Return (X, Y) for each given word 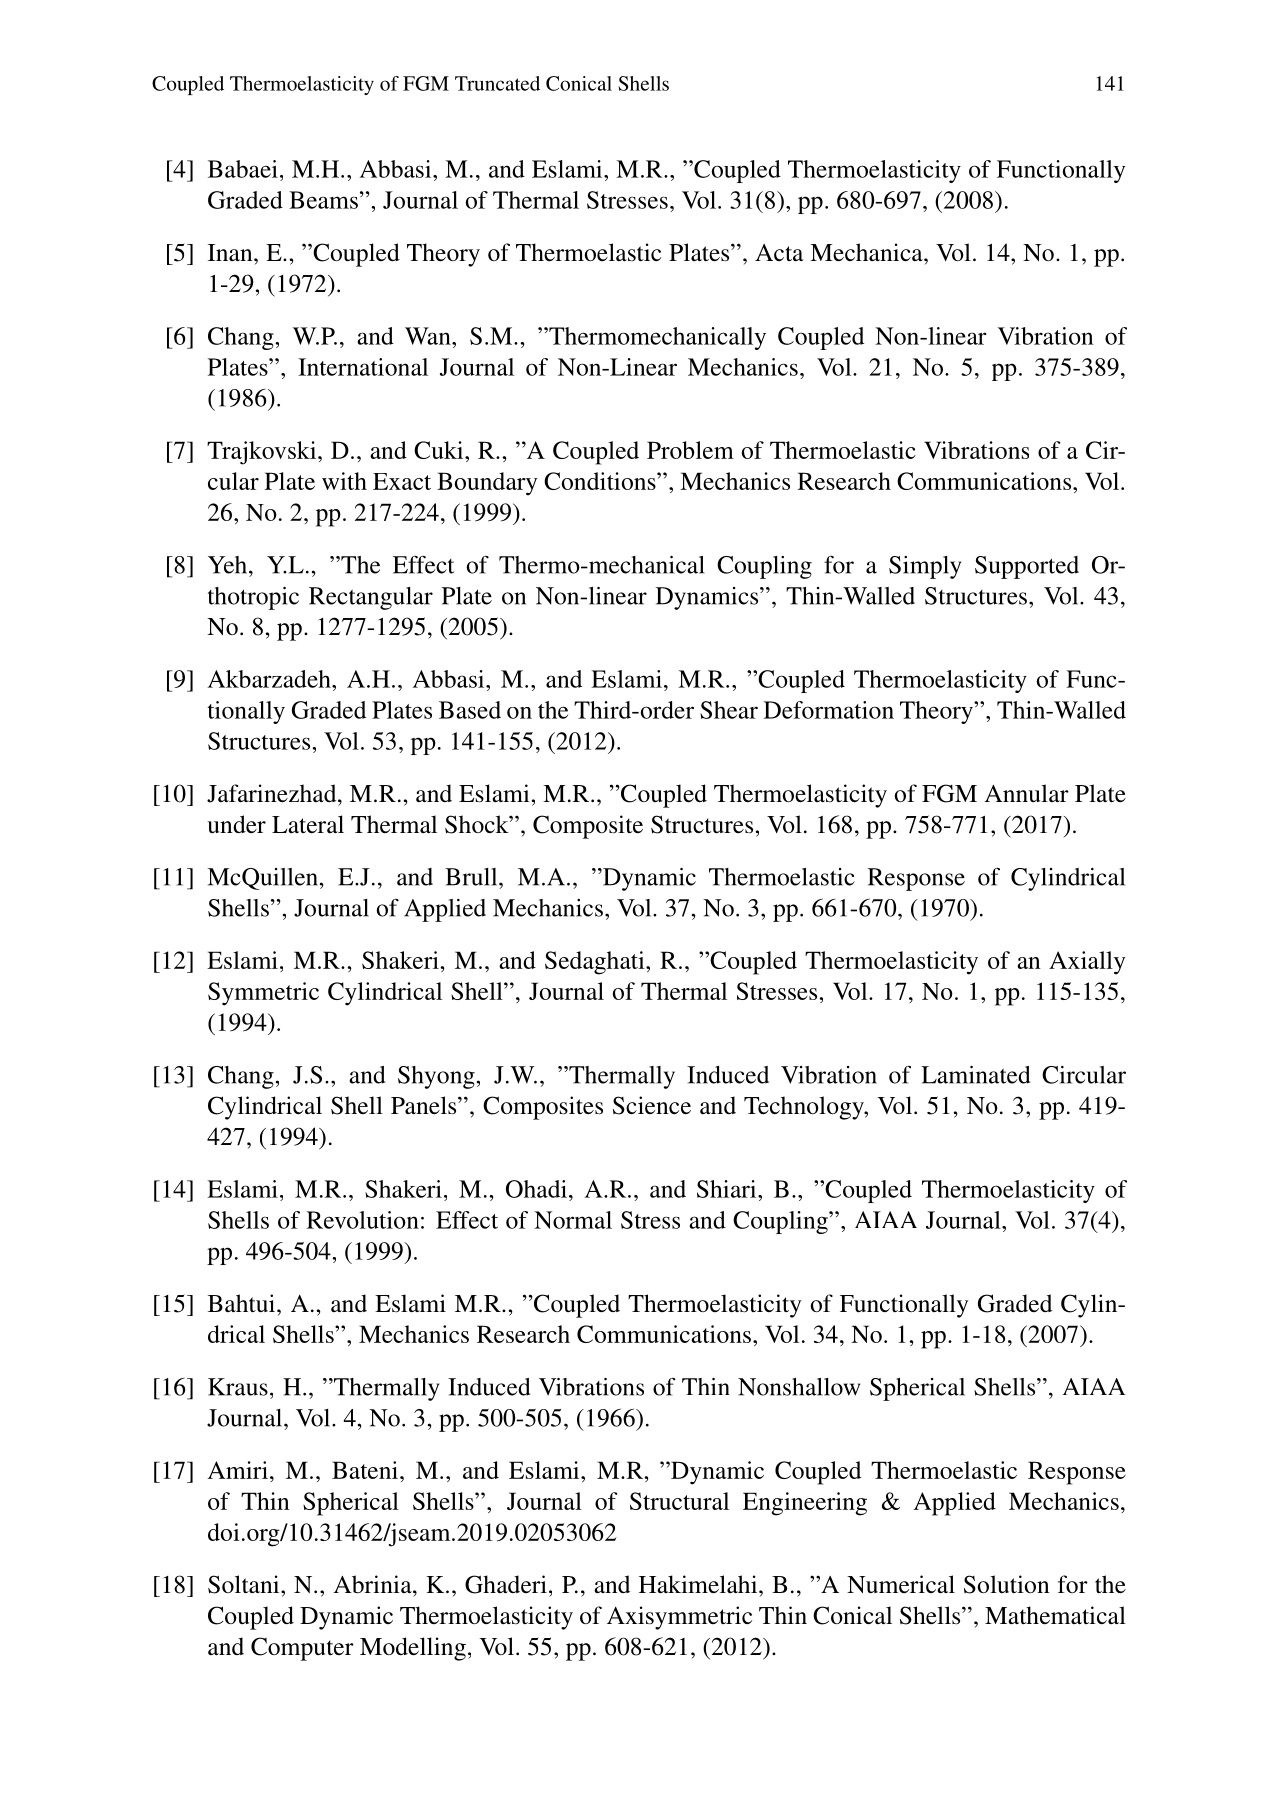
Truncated (497, 83)
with (344, 481)
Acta (779, 253)
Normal (573, 1220)
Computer (302, 1649)
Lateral (308, 824)
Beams (323, 200)
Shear (729, 710)
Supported (1027, 567)
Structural (679, 1501)
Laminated (975, 1075)
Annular (1027, 793)
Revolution (363, 1220)
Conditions (601, 481)
